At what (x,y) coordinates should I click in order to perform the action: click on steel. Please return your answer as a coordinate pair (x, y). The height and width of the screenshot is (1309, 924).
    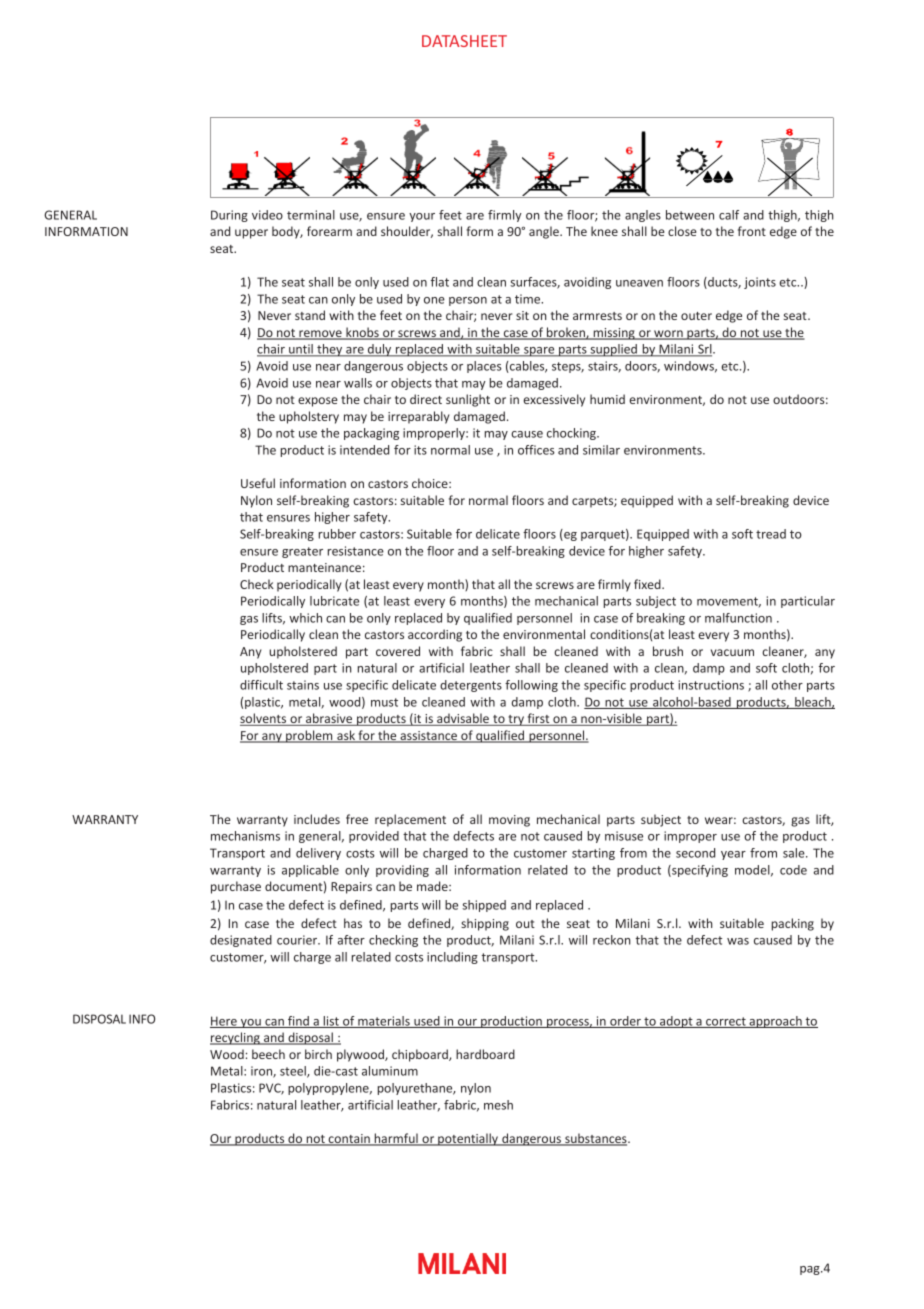
    Looking at the image, I should click on (294, 1072).
